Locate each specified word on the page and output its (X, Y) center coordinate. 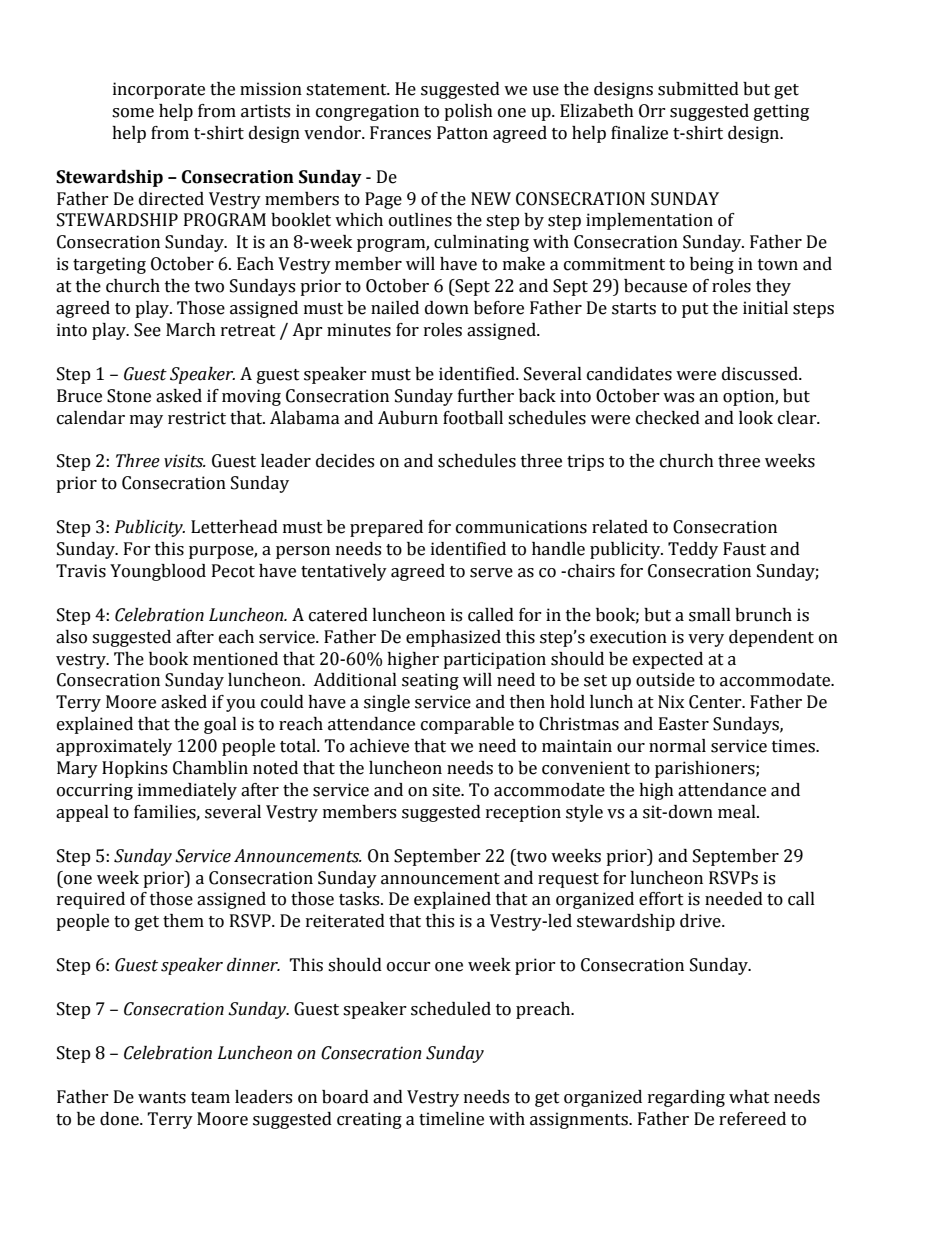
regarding (686, 1098)
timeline (451, 1119)
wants (162, 1098)
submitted (698, 89)
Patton (462, 133)
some (133, 113)
